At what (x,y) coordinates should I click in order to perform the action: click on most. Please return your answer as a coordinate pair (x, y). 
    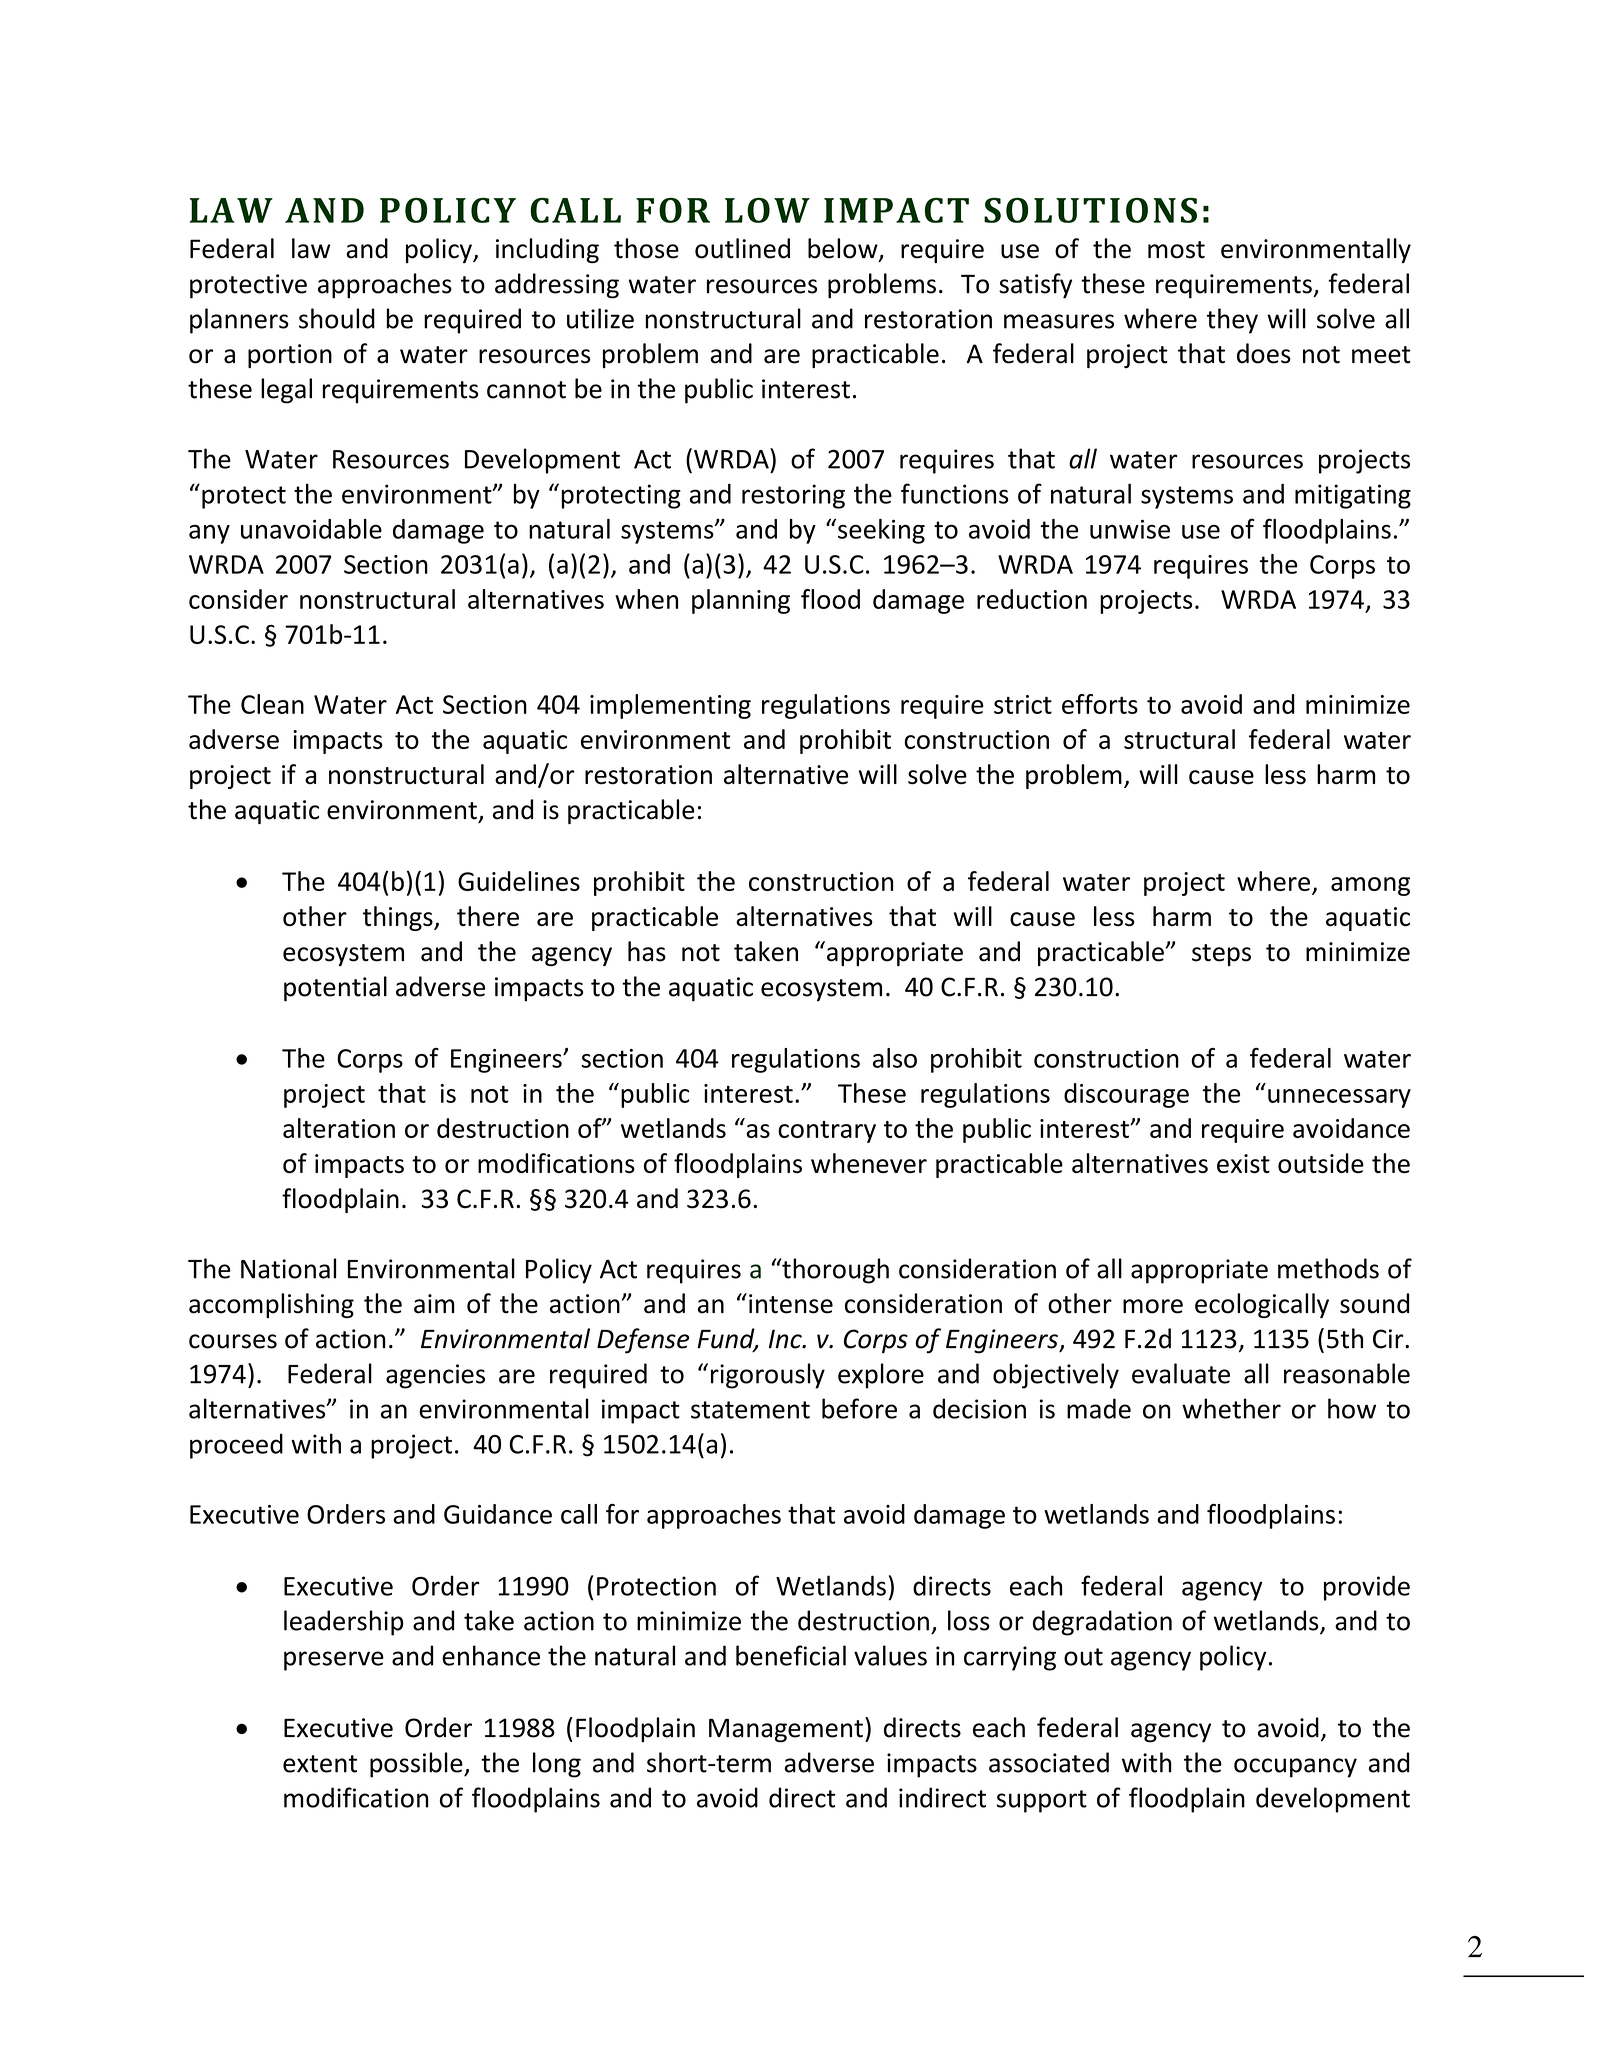
    Looking at the image, I should click on (1176, 250).
